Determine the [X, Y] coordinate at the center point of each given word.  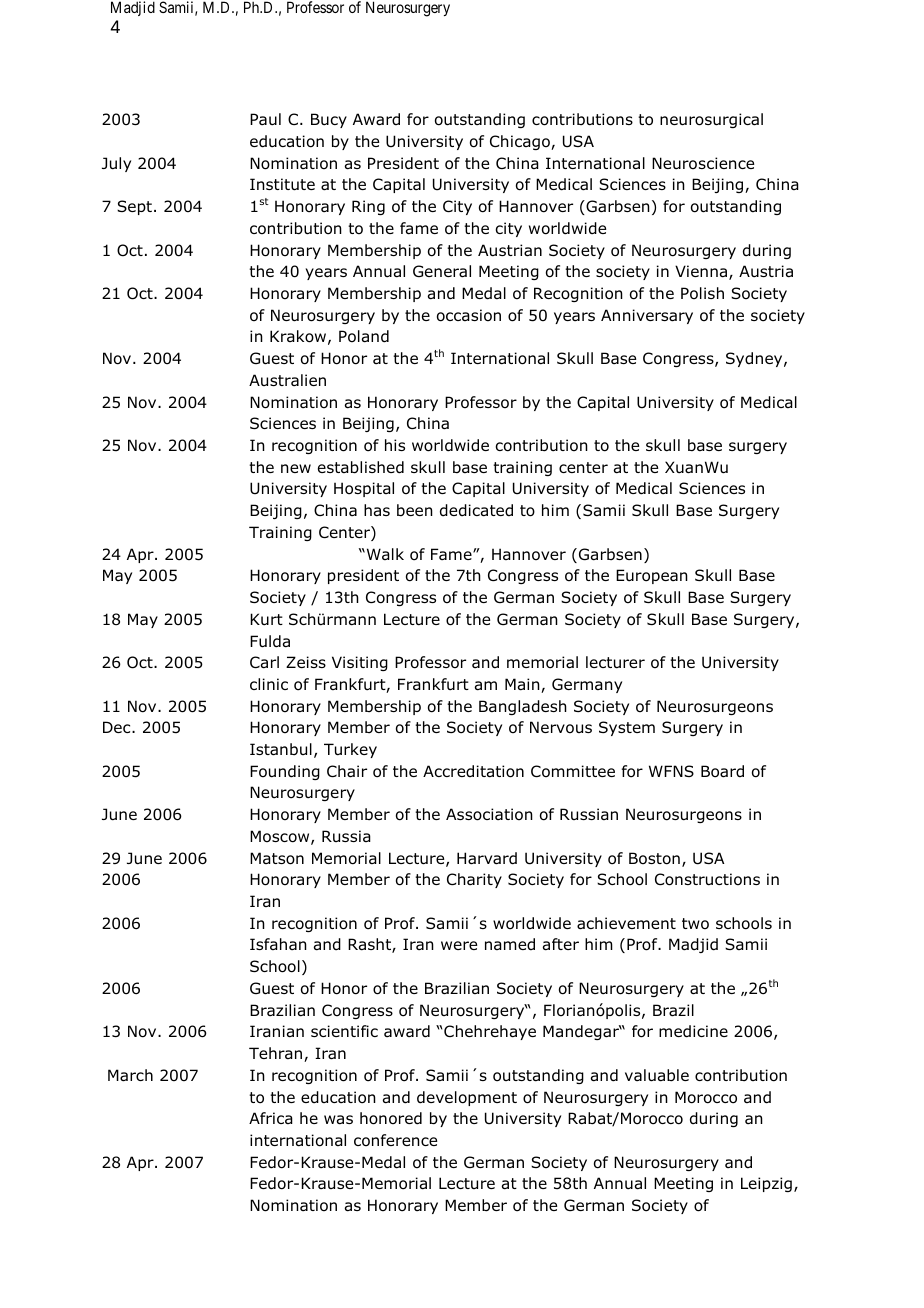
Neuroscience [703, 163]
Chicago [521, 142]
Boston [654, 858]
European [652, 576]
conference [395, 1140]
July [116, 164]
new [296, 468]
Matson [277, 858]
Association [489, 814]
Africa [271, 1118]
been [415, 510]
